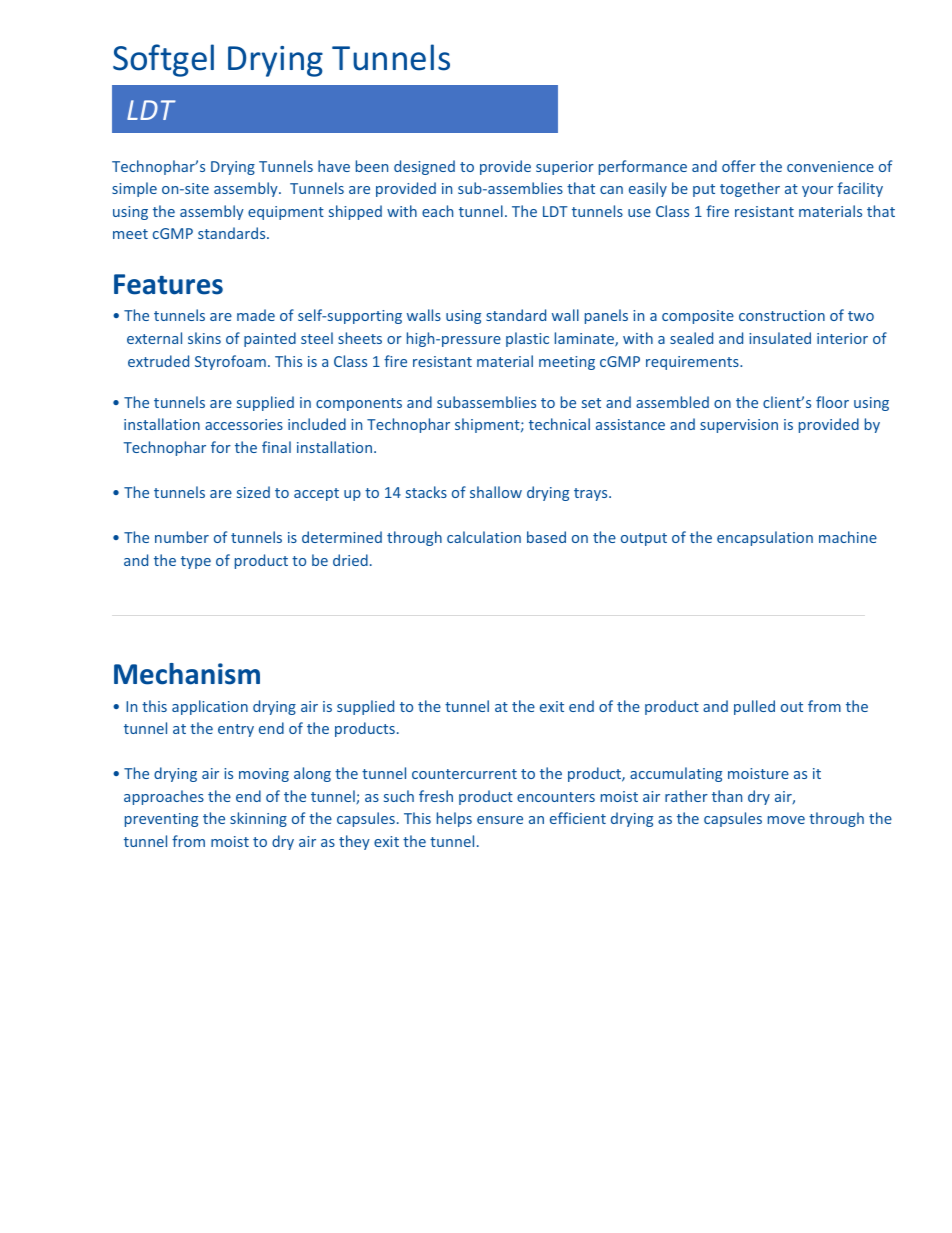 The height and width of the document is (1233, 952). What do you see at coordinates (527, 339) in the document?
I see `plastic` at bounding box center [527, 339].
